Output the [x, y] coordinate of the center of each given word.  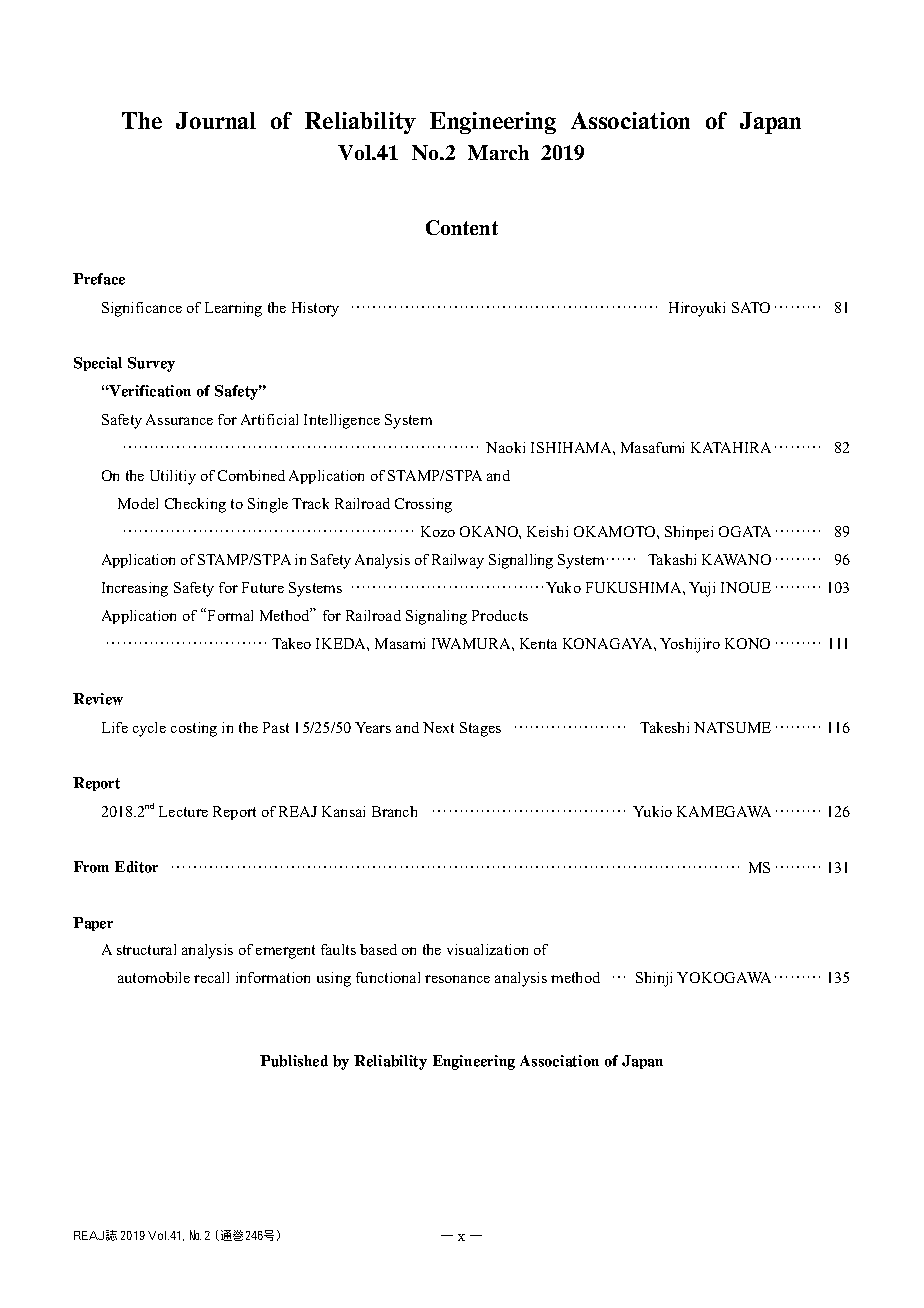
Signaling [436, 617]
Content [462, 227]
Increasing [135, 589]
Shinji [654, 979]
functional [388, 977]
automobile [154, 977]
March [498, 152]
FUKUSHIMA [635, 587]
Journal [216, 120]
